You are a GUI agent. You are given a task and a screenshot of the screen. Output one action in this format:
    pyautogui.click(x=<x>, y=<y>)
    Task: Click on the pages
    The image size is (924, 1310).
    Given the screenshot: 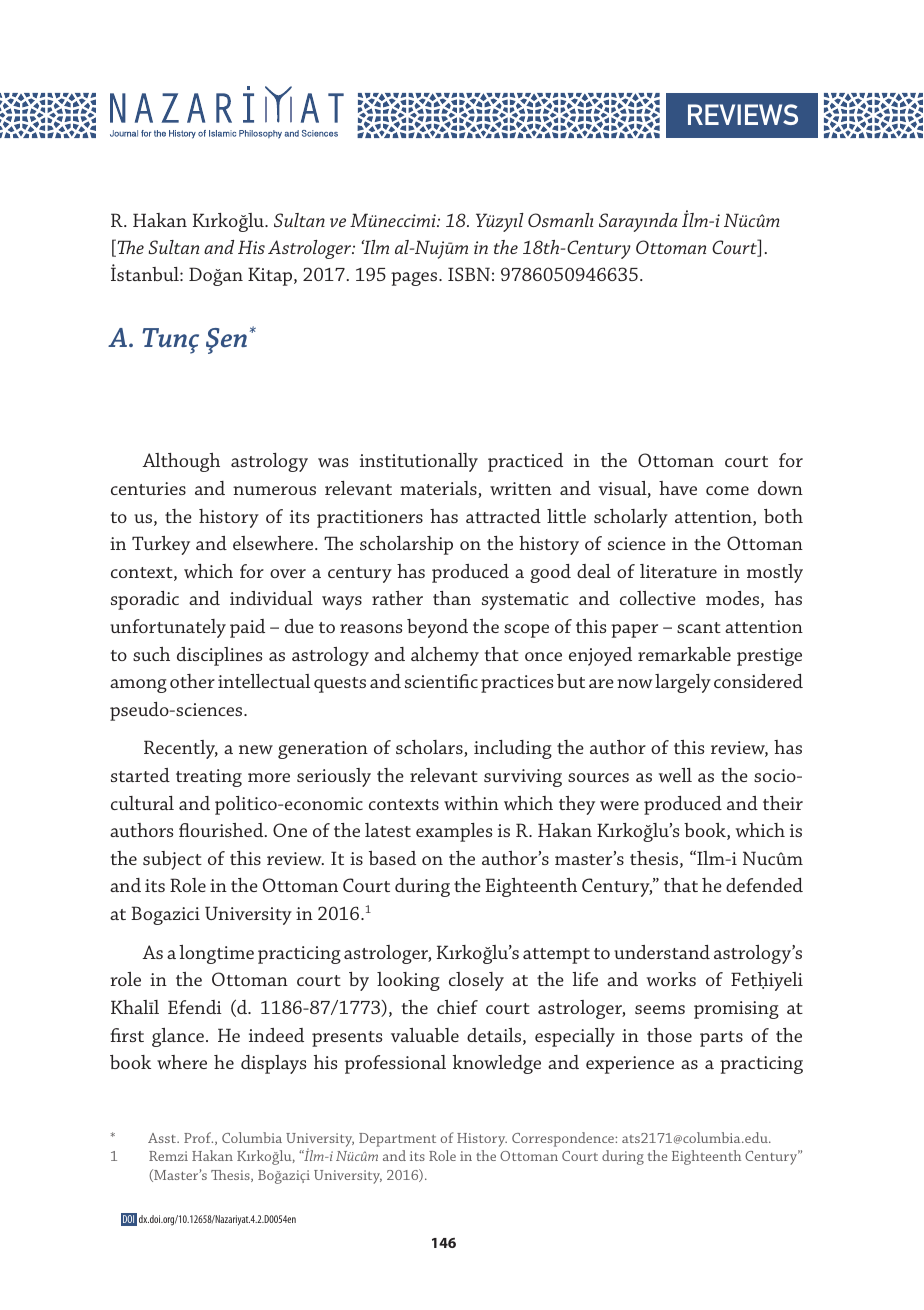 What is the action you would take?
    pyautogui.click(x=415, y=279)
